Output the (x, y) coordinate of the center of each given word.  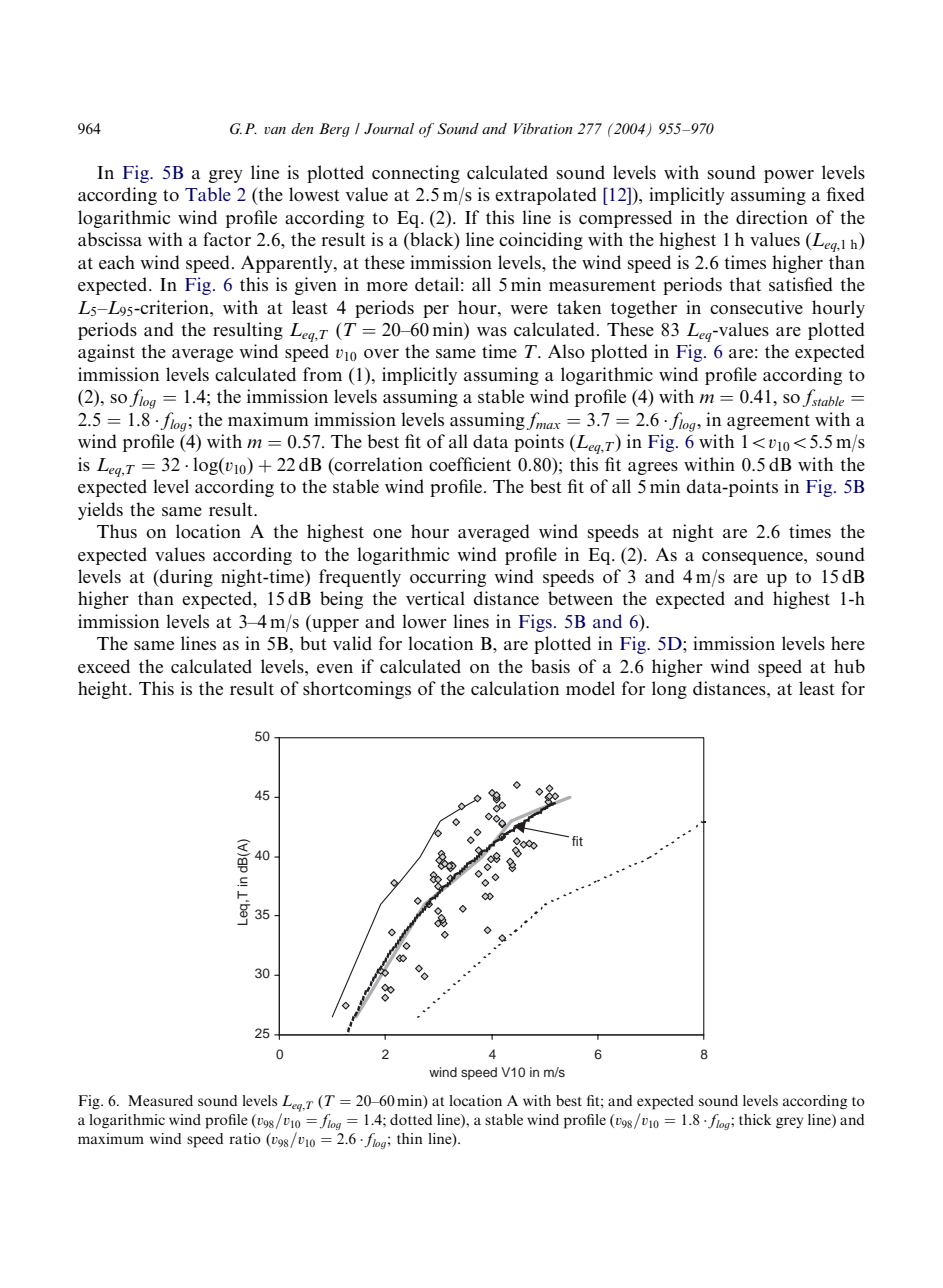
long (669, 690)
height (104, 690)
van (275, 130)
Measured (160, 1100)
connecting (416, 174)
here (848, 643)
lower (424, 621)
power (789, 176)
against (106, 353)
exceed (104, 666)
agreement (768, 422)
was (492, 331)
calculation (515, 688)
